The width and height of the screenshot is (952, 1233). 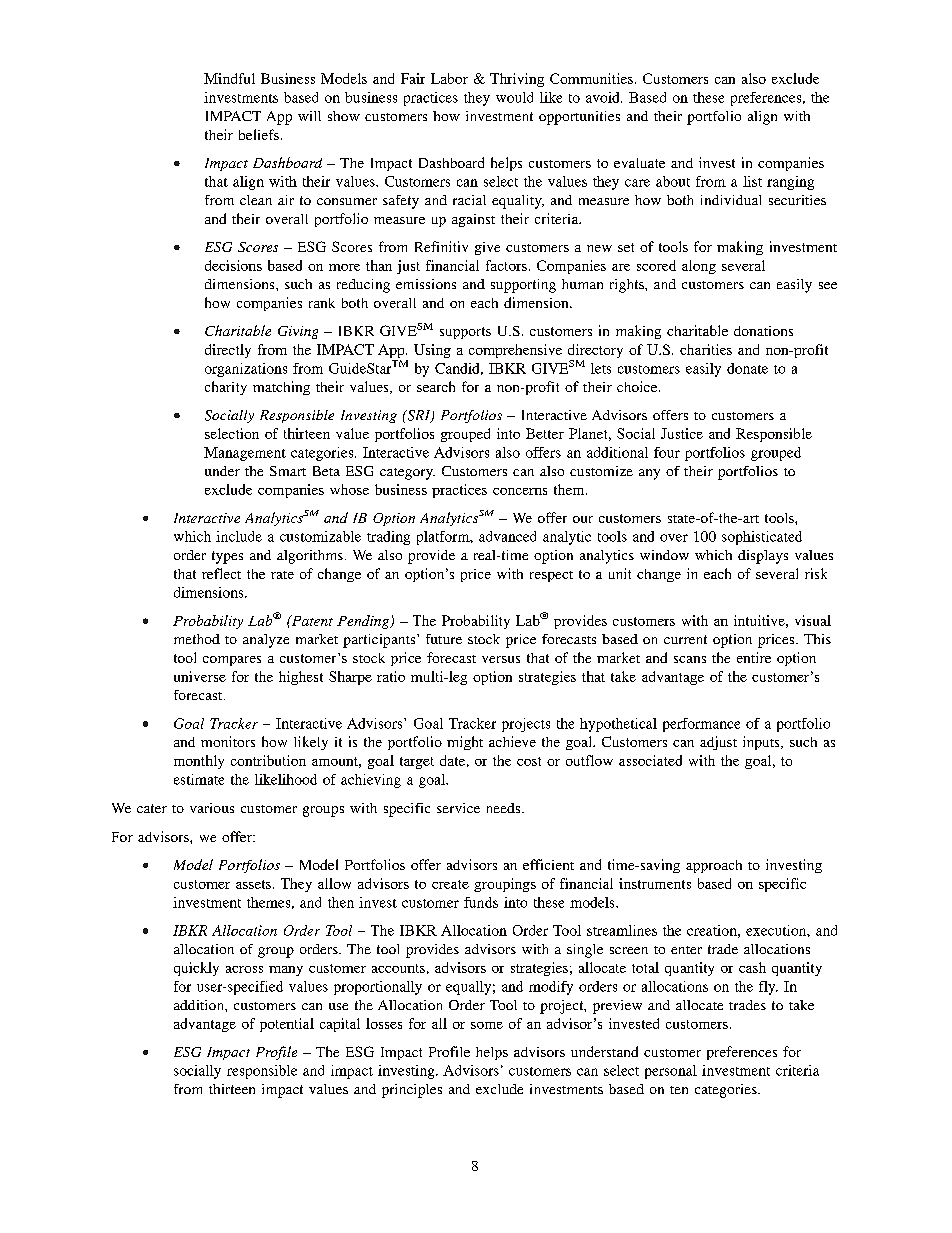 I want to click on reflect, so click(x=221, y=573).
